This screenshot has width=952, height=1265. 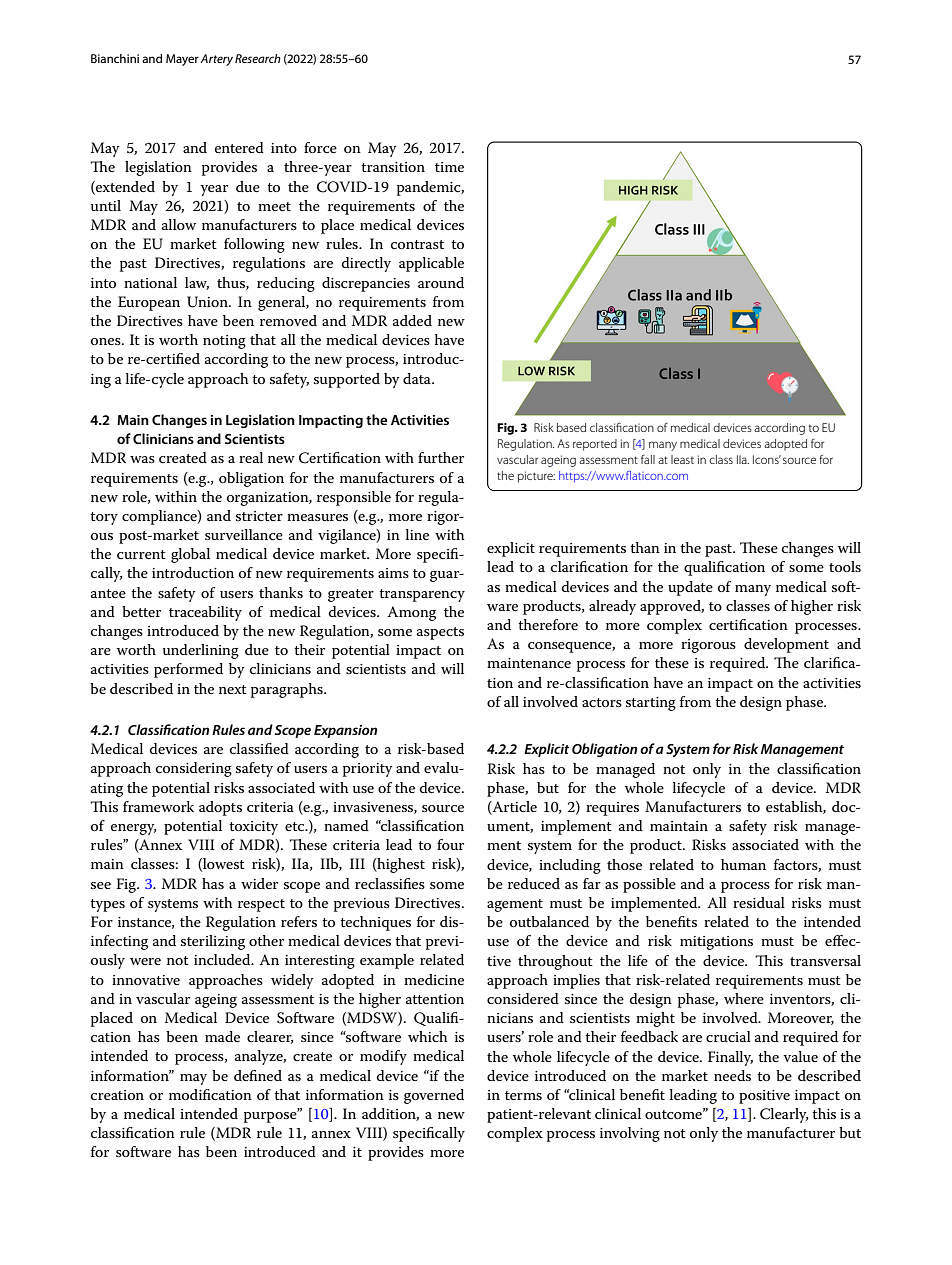 What do you see at coordinates (182, 60) in the screenshot?
I see `Mayer` at bounding box center [182, 60].
